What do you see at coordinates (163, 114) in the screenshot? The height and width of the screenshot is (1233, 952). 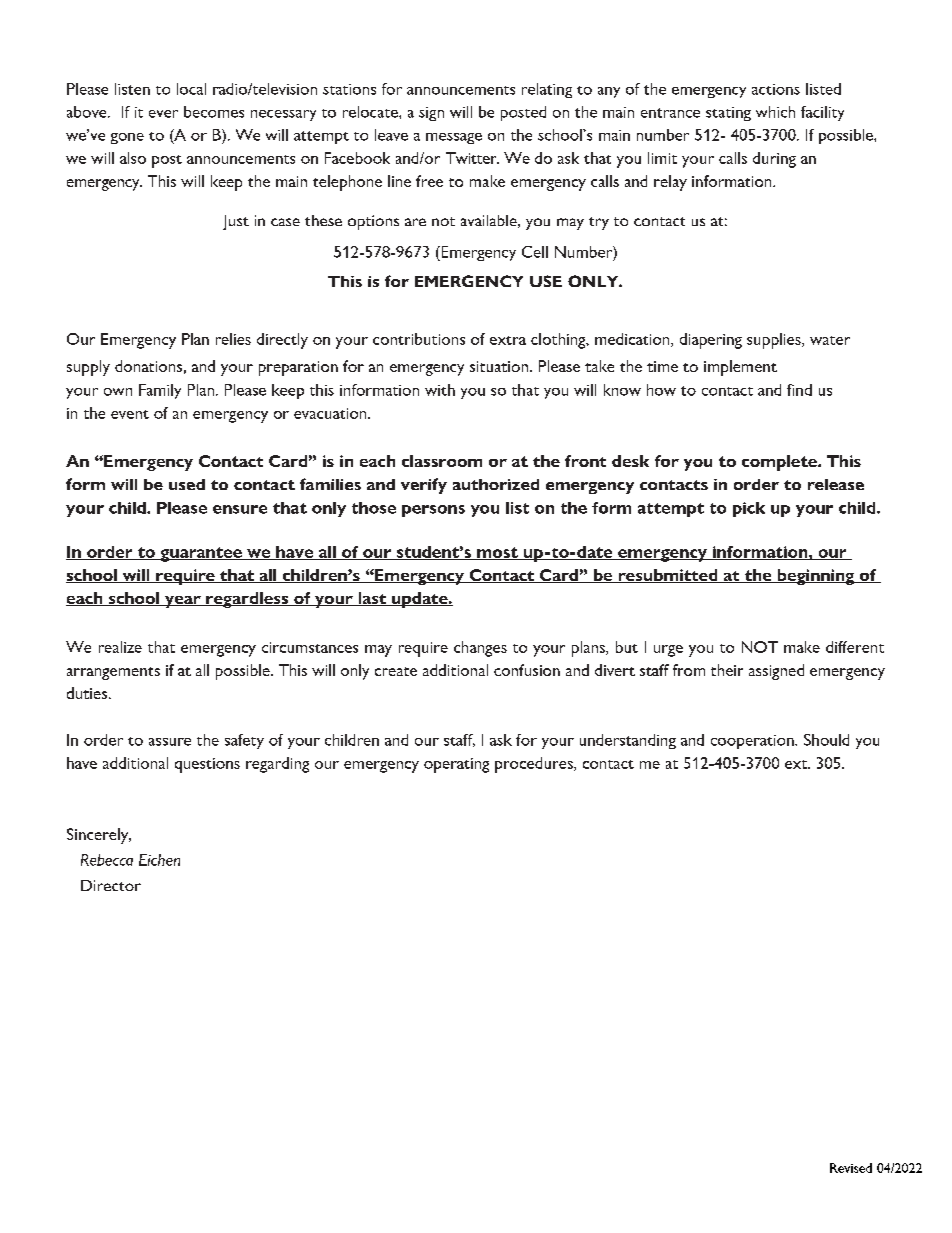 I see `ever` at bounding box center [163, 114].
